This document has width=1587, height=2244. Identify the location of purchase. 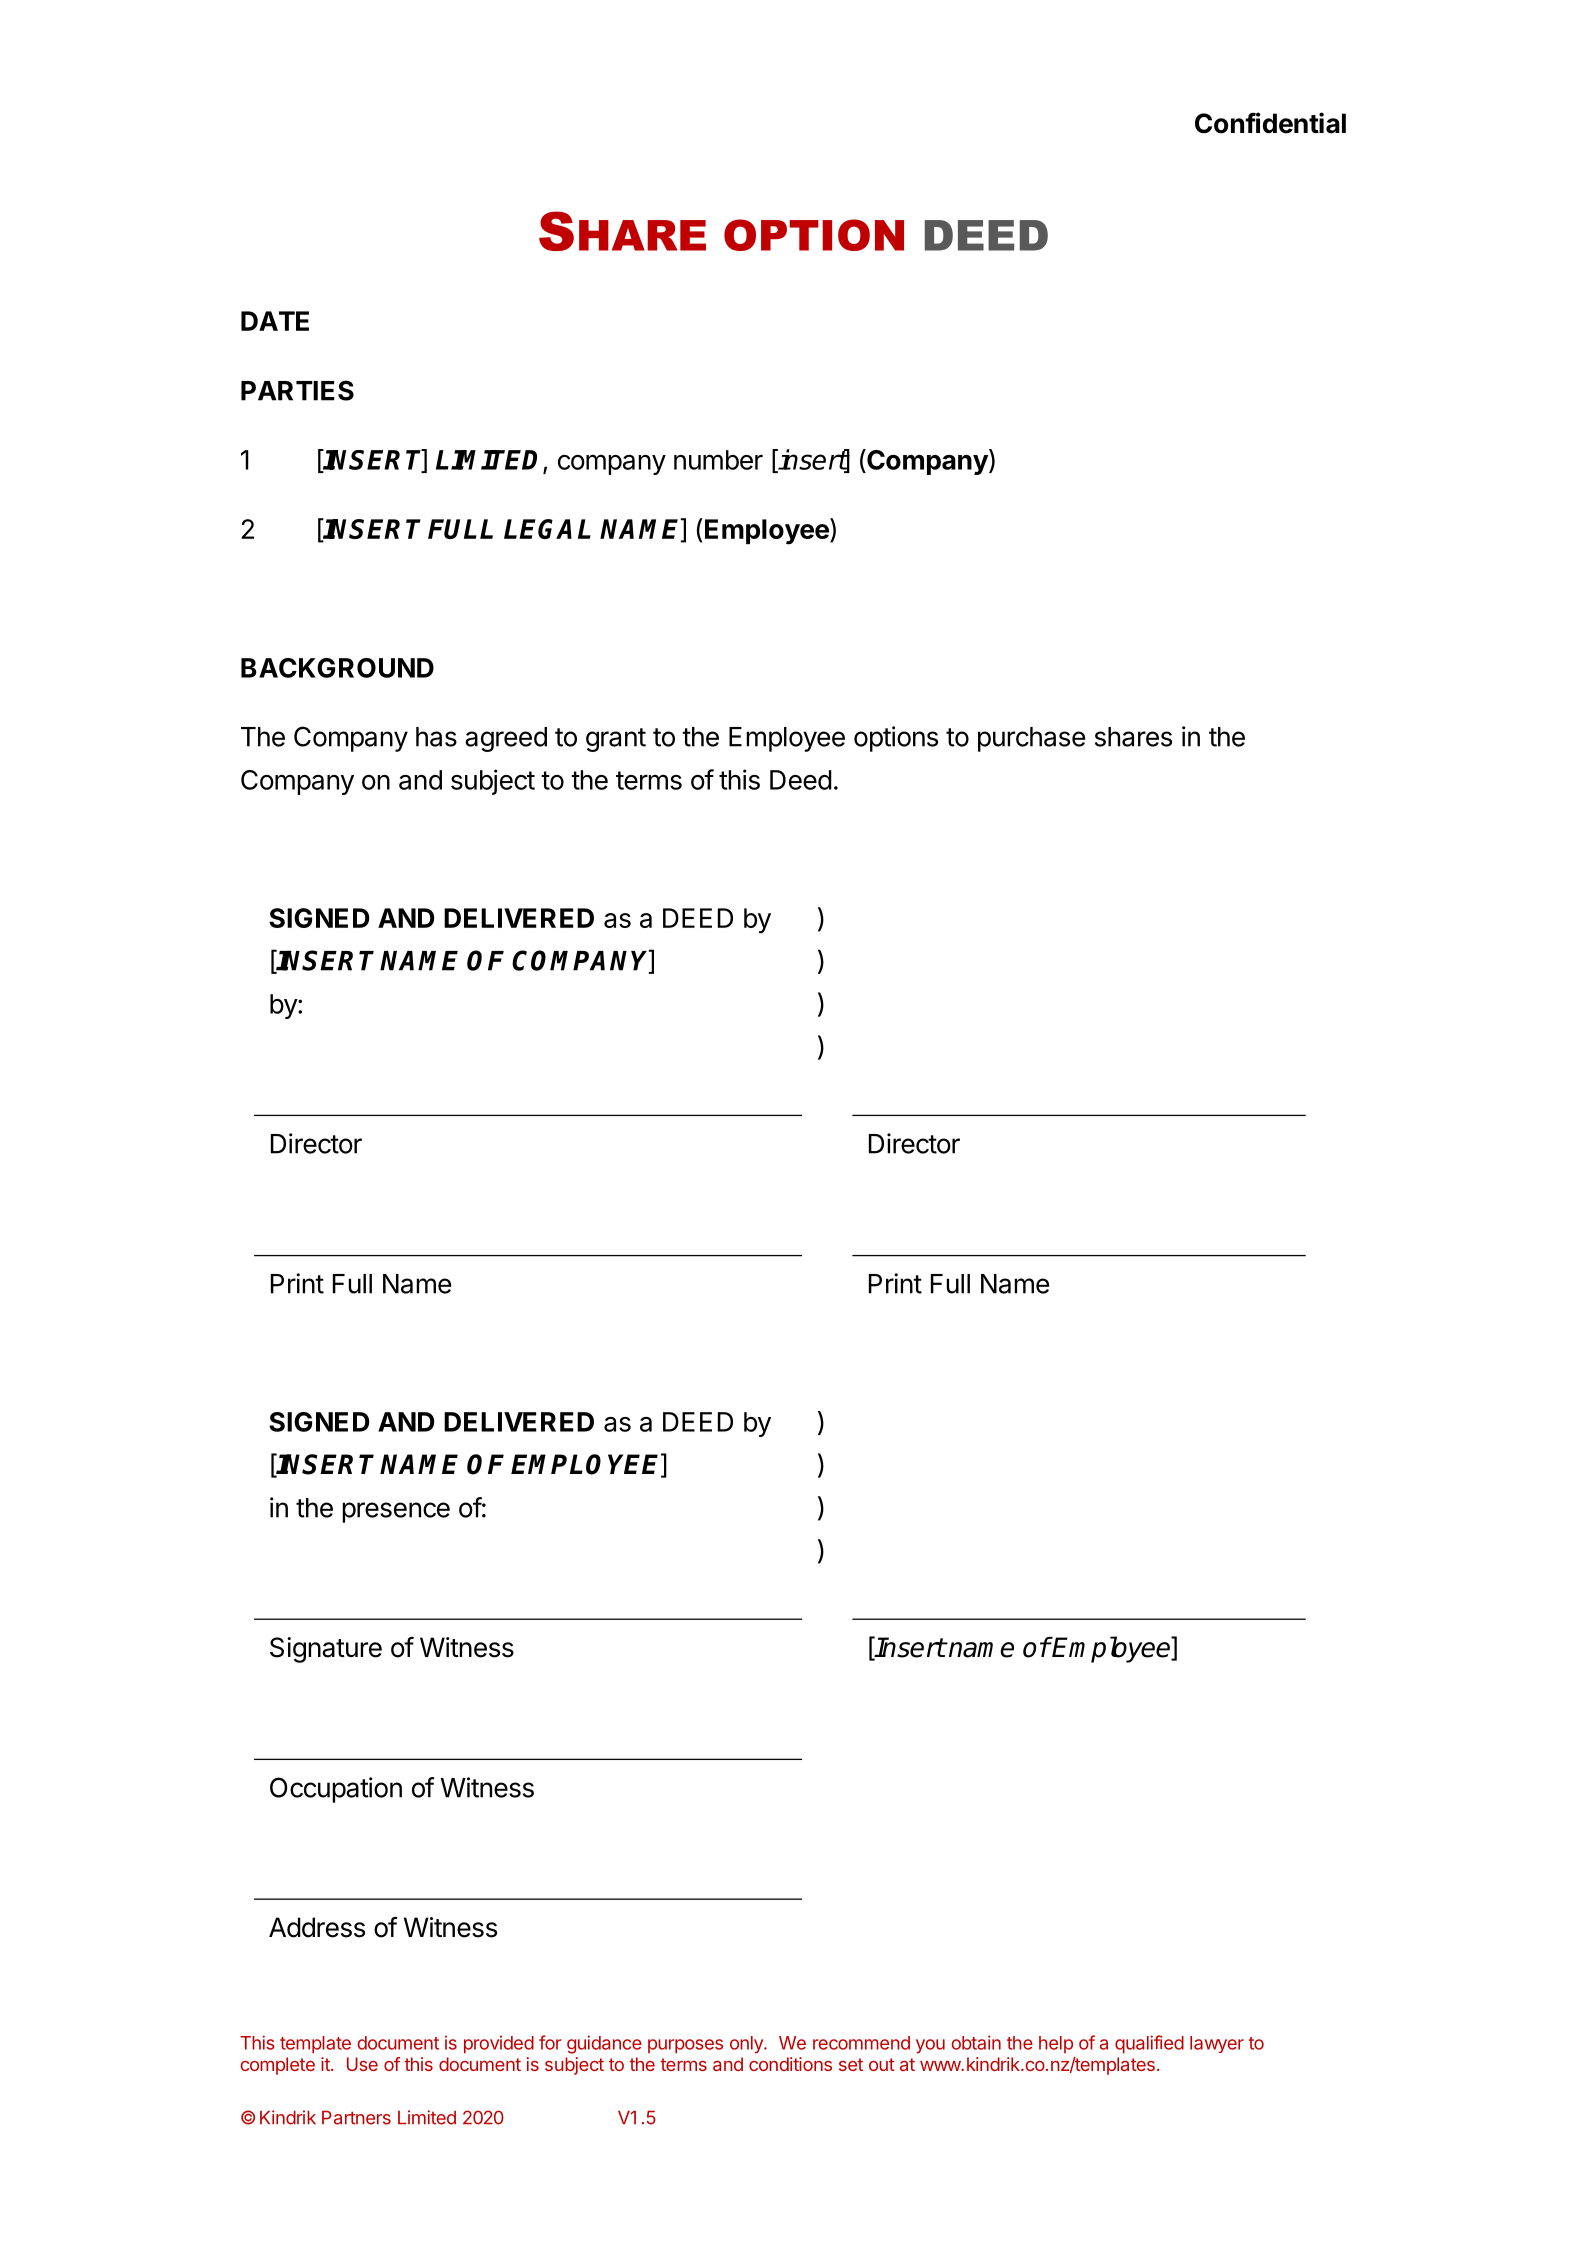
(1031, 739).
